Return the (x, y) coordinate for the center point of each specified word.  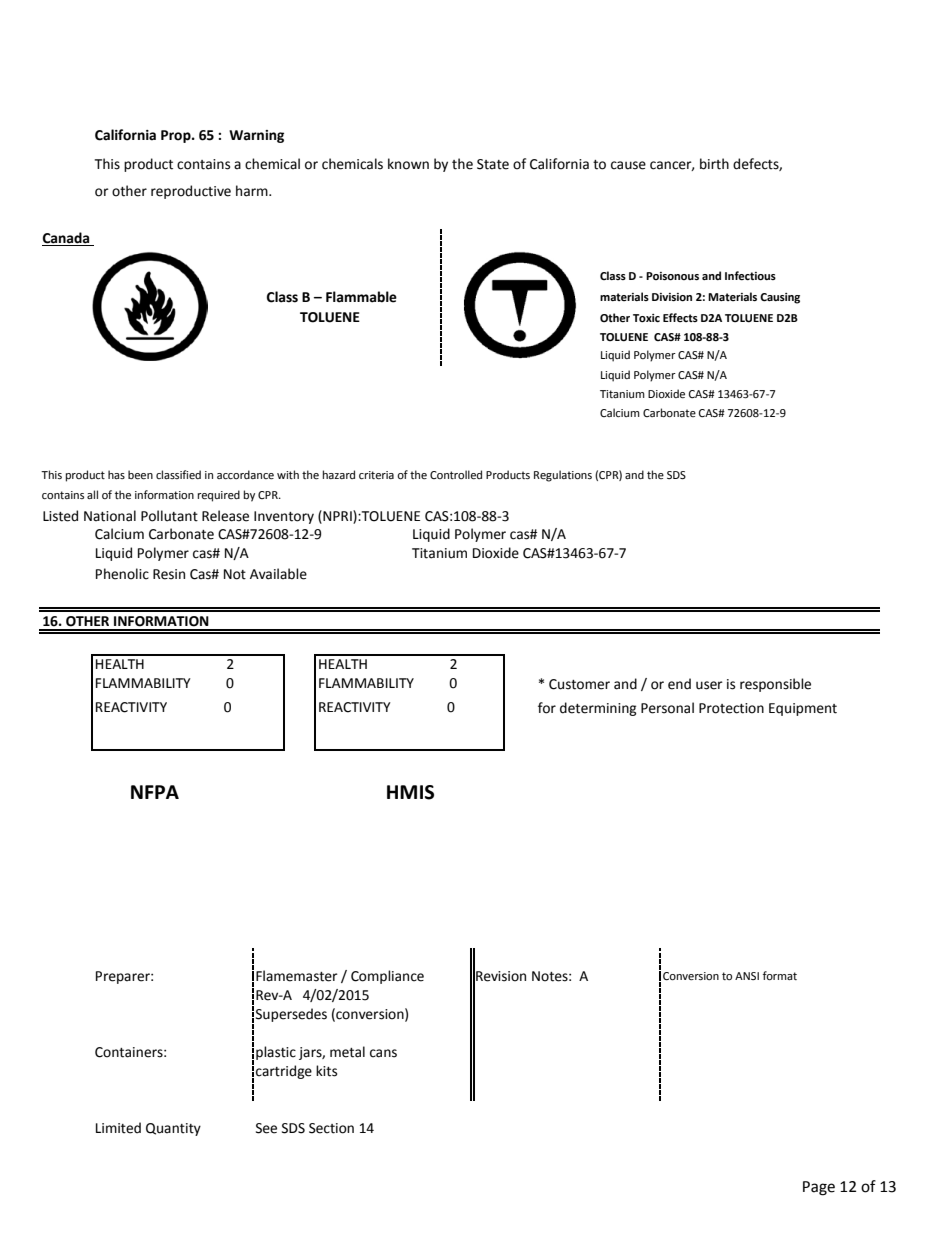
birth (714, 164)
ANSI (747, 976)
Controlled (456, 475)
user (709, 685)
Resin (169, 574)
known (408, 164)
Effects (680, 317)
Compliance (387, 977)
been (140, 475)
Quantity (173, 1129)
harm (253, 191)
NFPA (155, 792)
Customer (579, 684)
